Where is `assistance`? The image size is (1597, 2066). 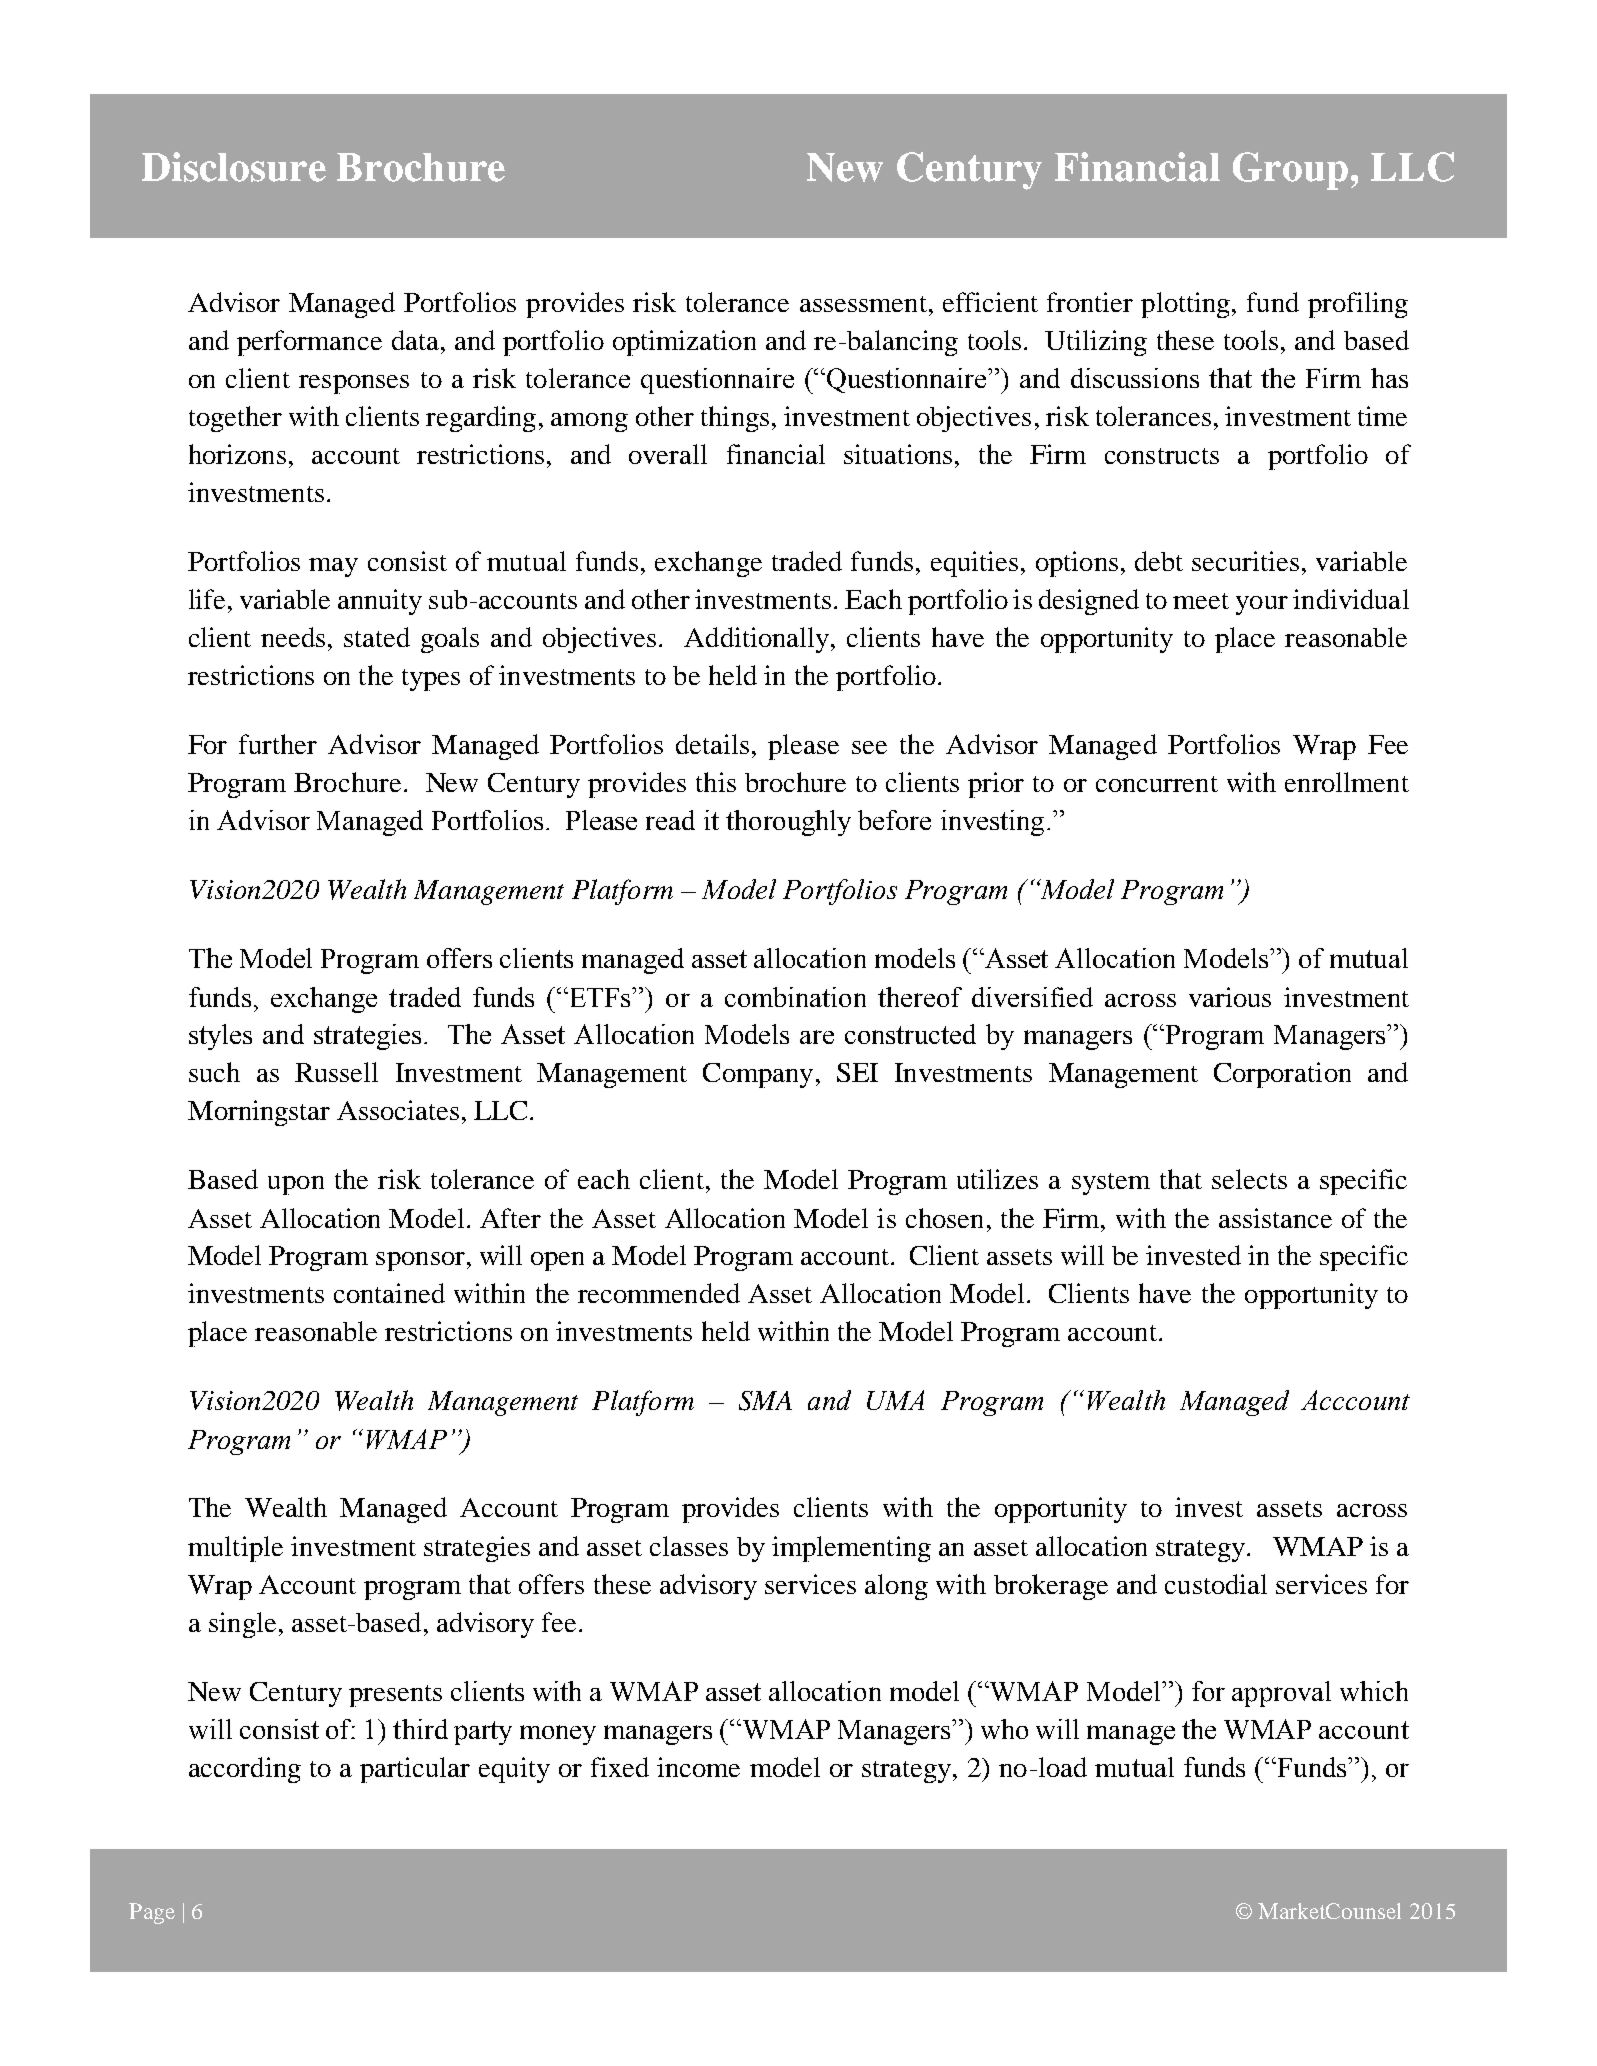 assistance is located at coordinates (1275, 1218).
